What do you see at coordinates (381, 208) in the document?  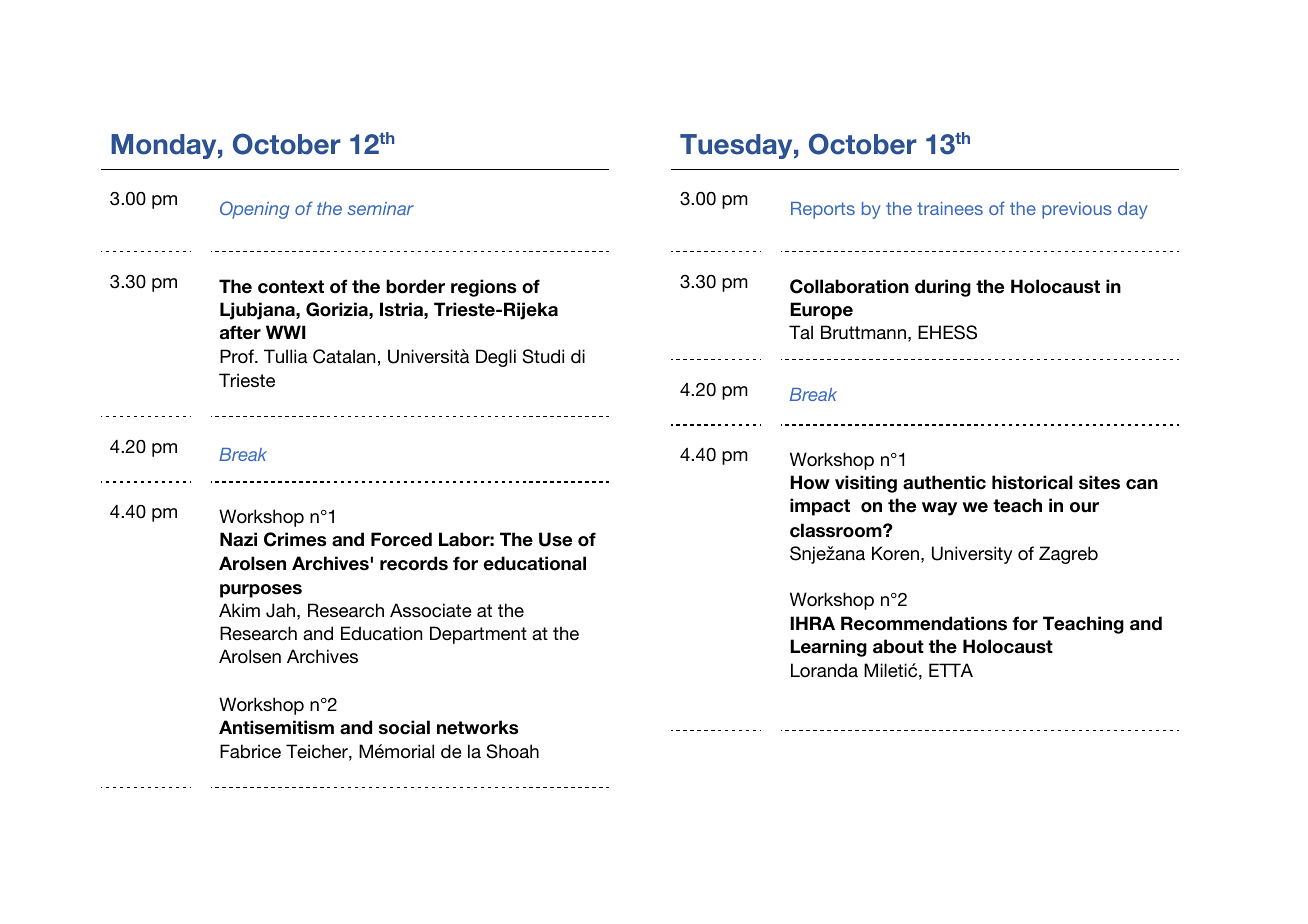 I see `seminar` at bounding box center [381, 208].
